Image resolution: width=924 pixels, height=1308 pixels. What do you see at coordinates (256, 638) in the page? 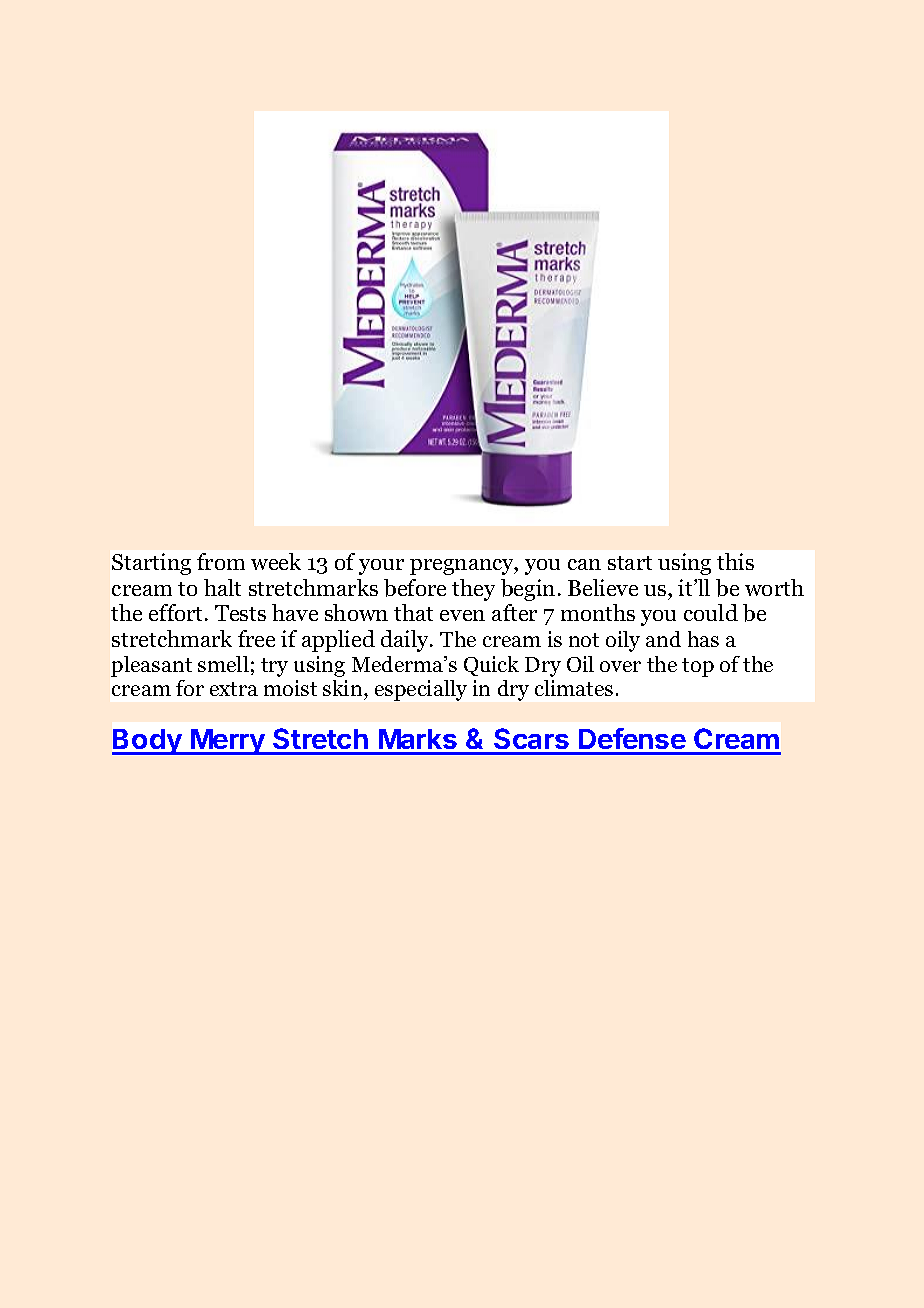
I see `free` at bounding box center [256, 638].
